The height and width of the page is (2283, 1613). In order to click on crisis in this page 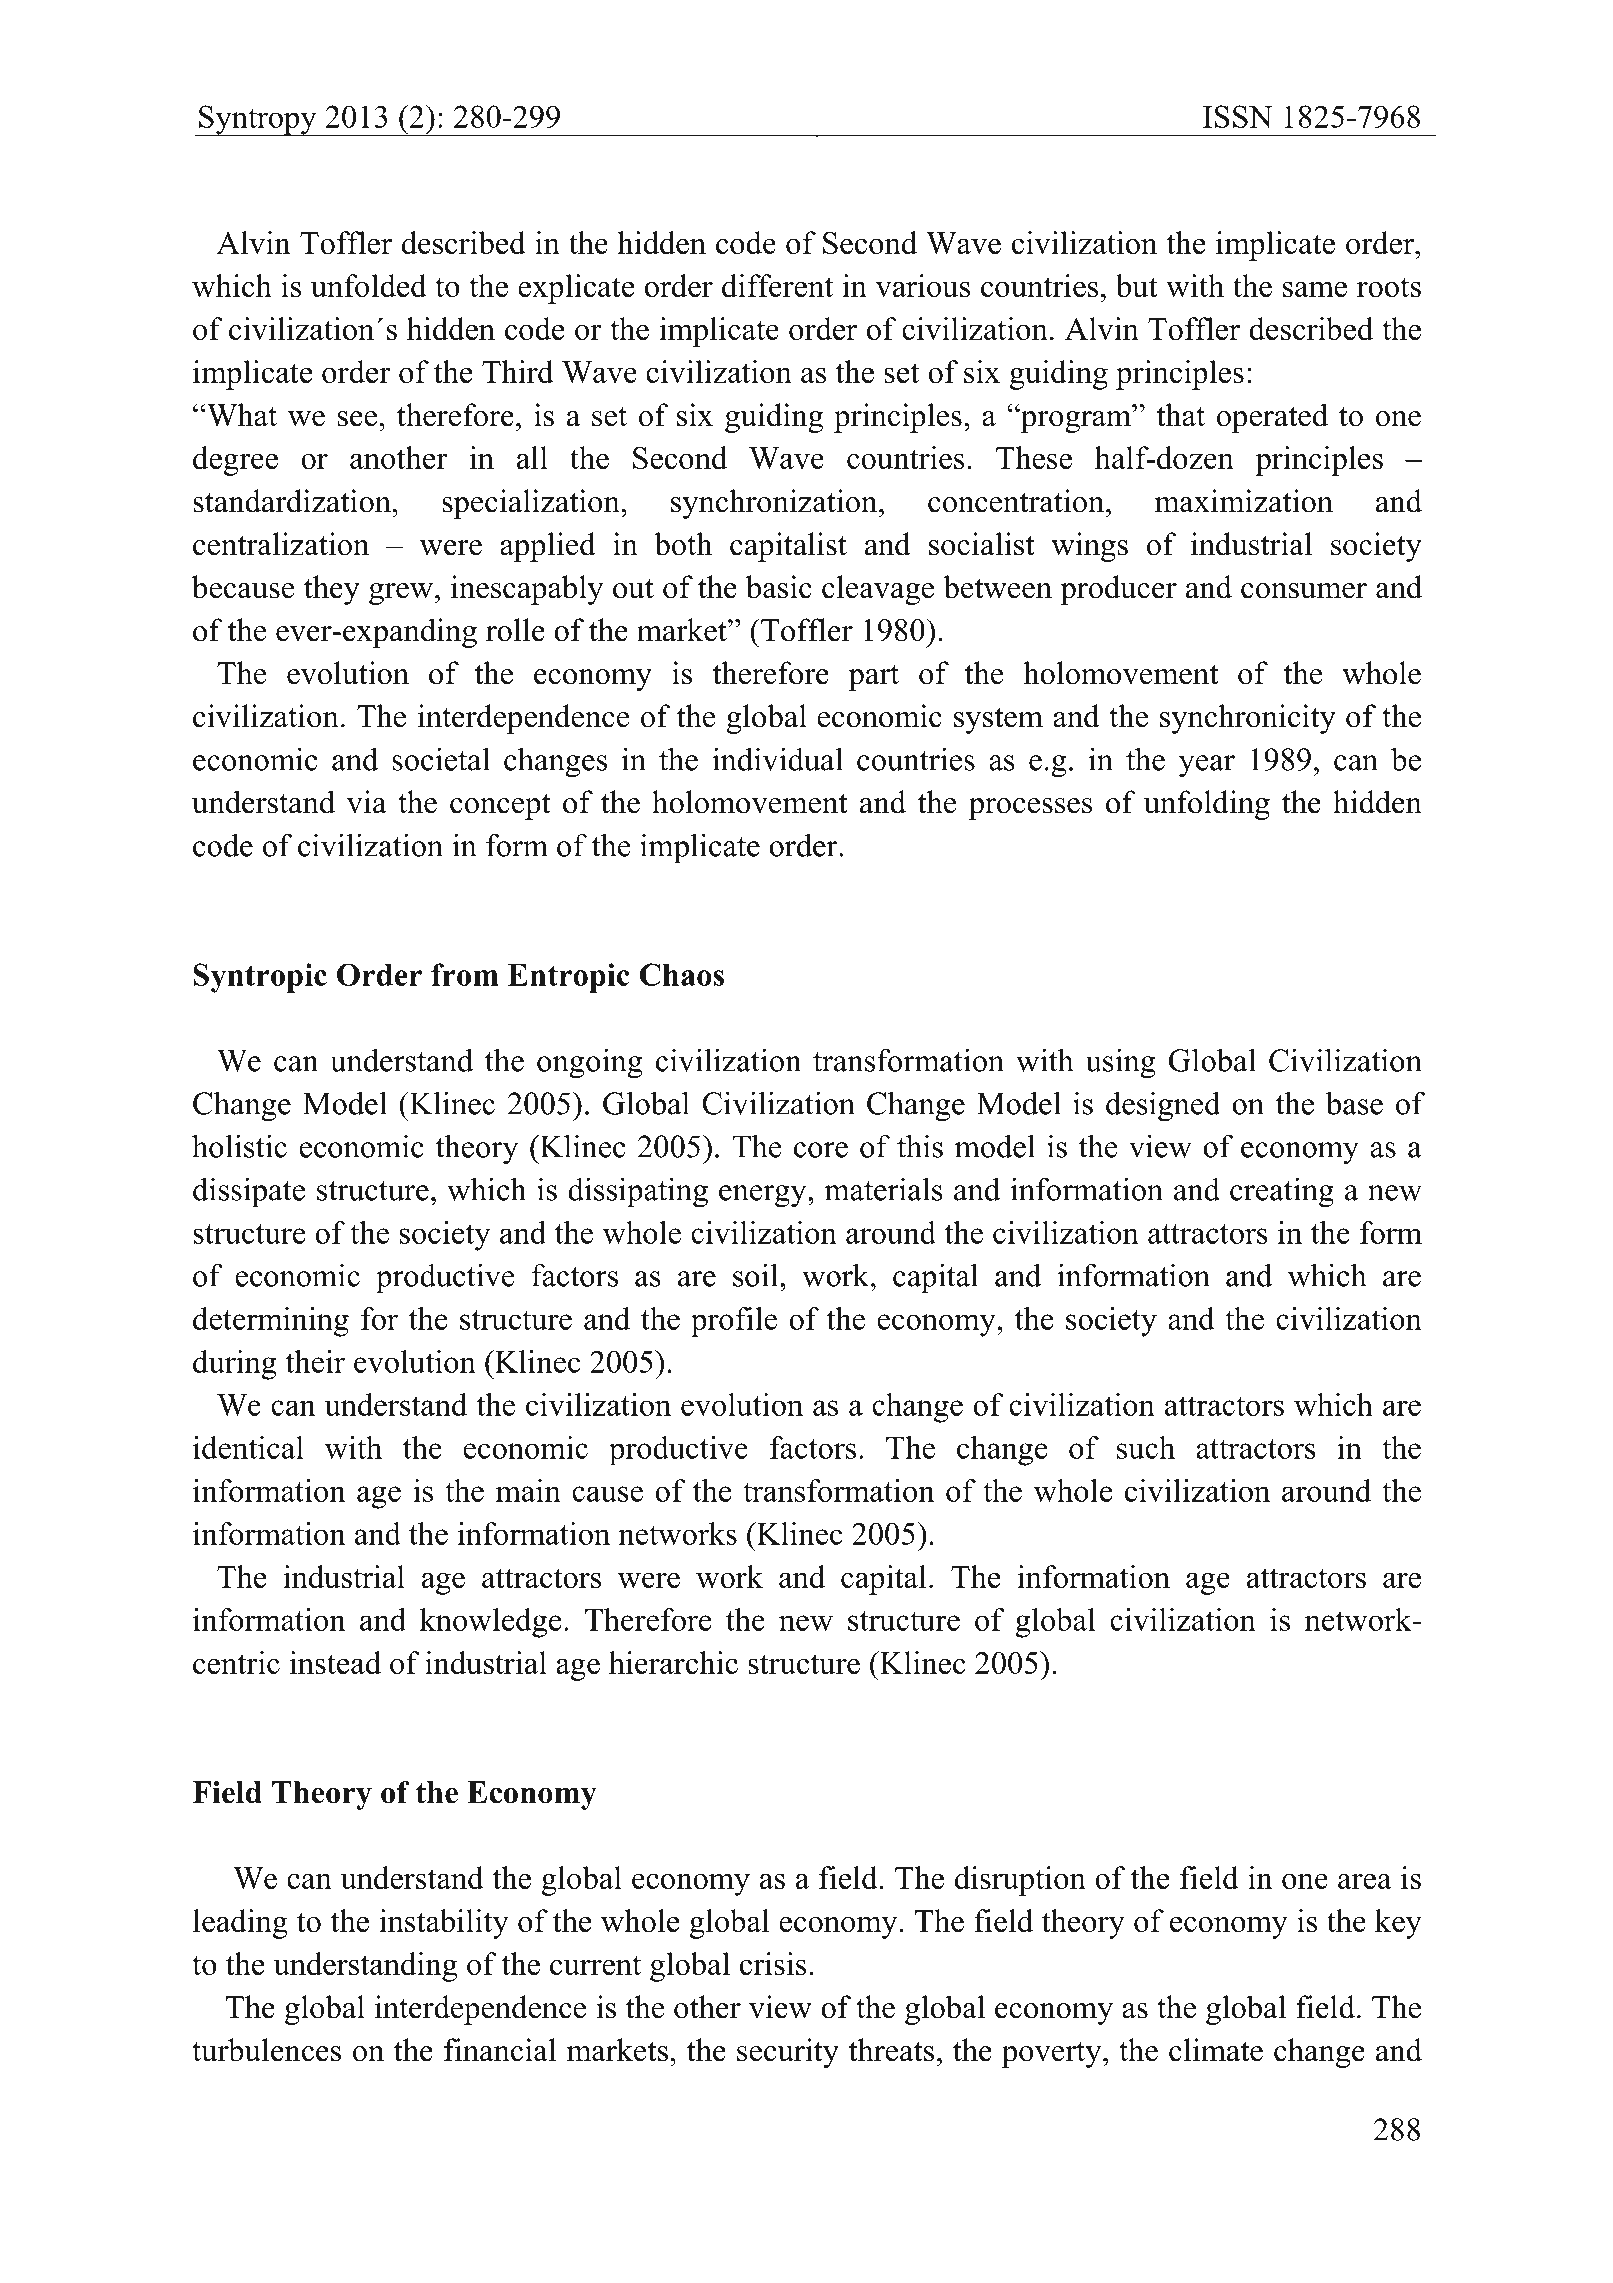, I will do `click(773, 1963)`.
